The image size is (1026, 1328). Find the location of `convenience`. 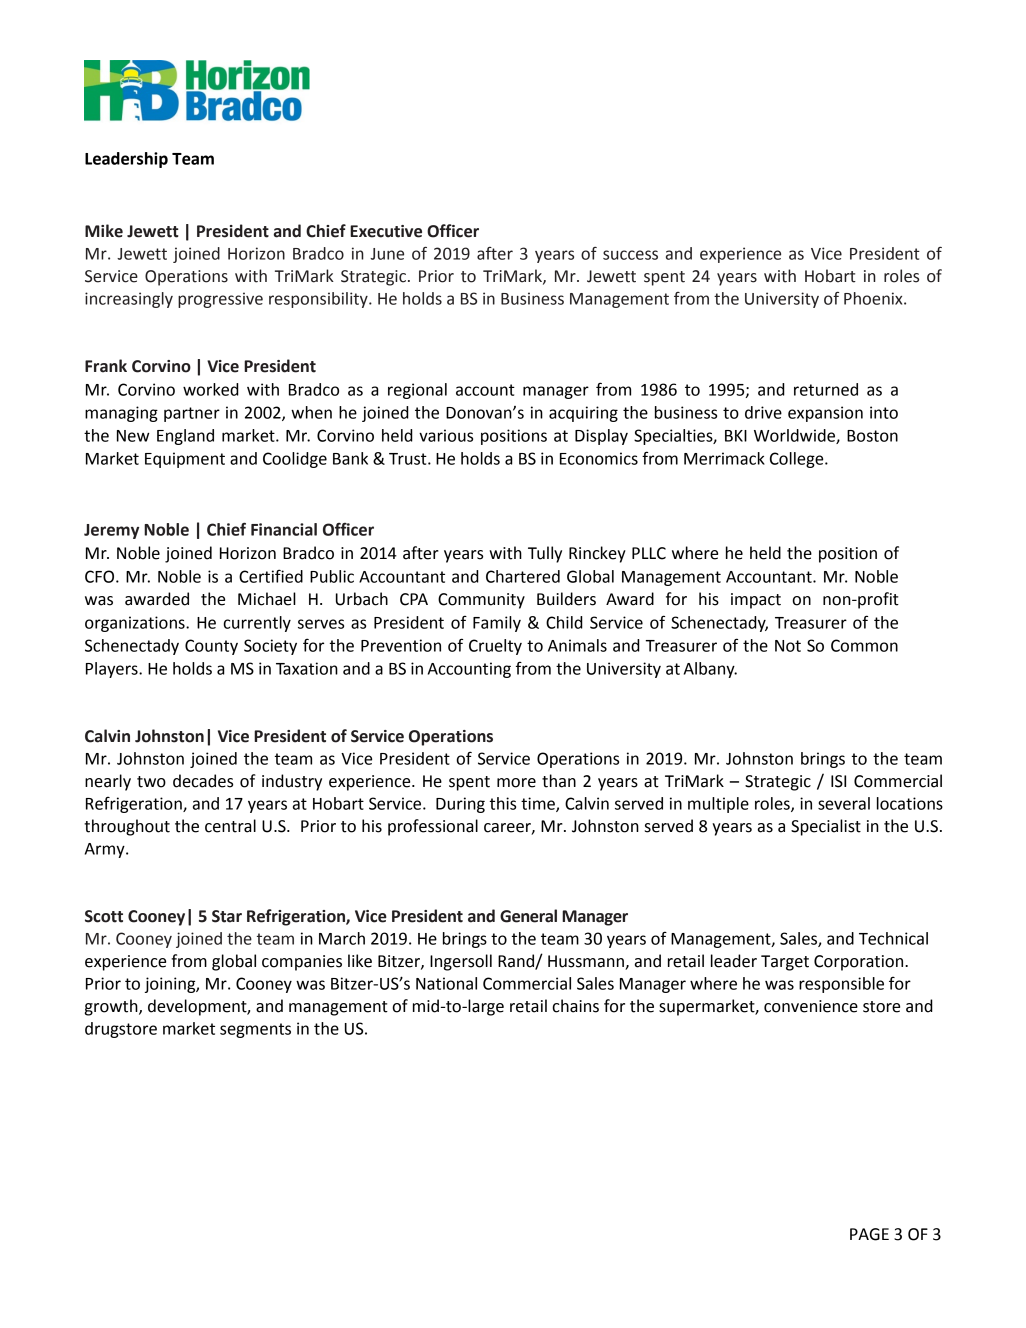

convenience is located at coordinates (811, 1006).
